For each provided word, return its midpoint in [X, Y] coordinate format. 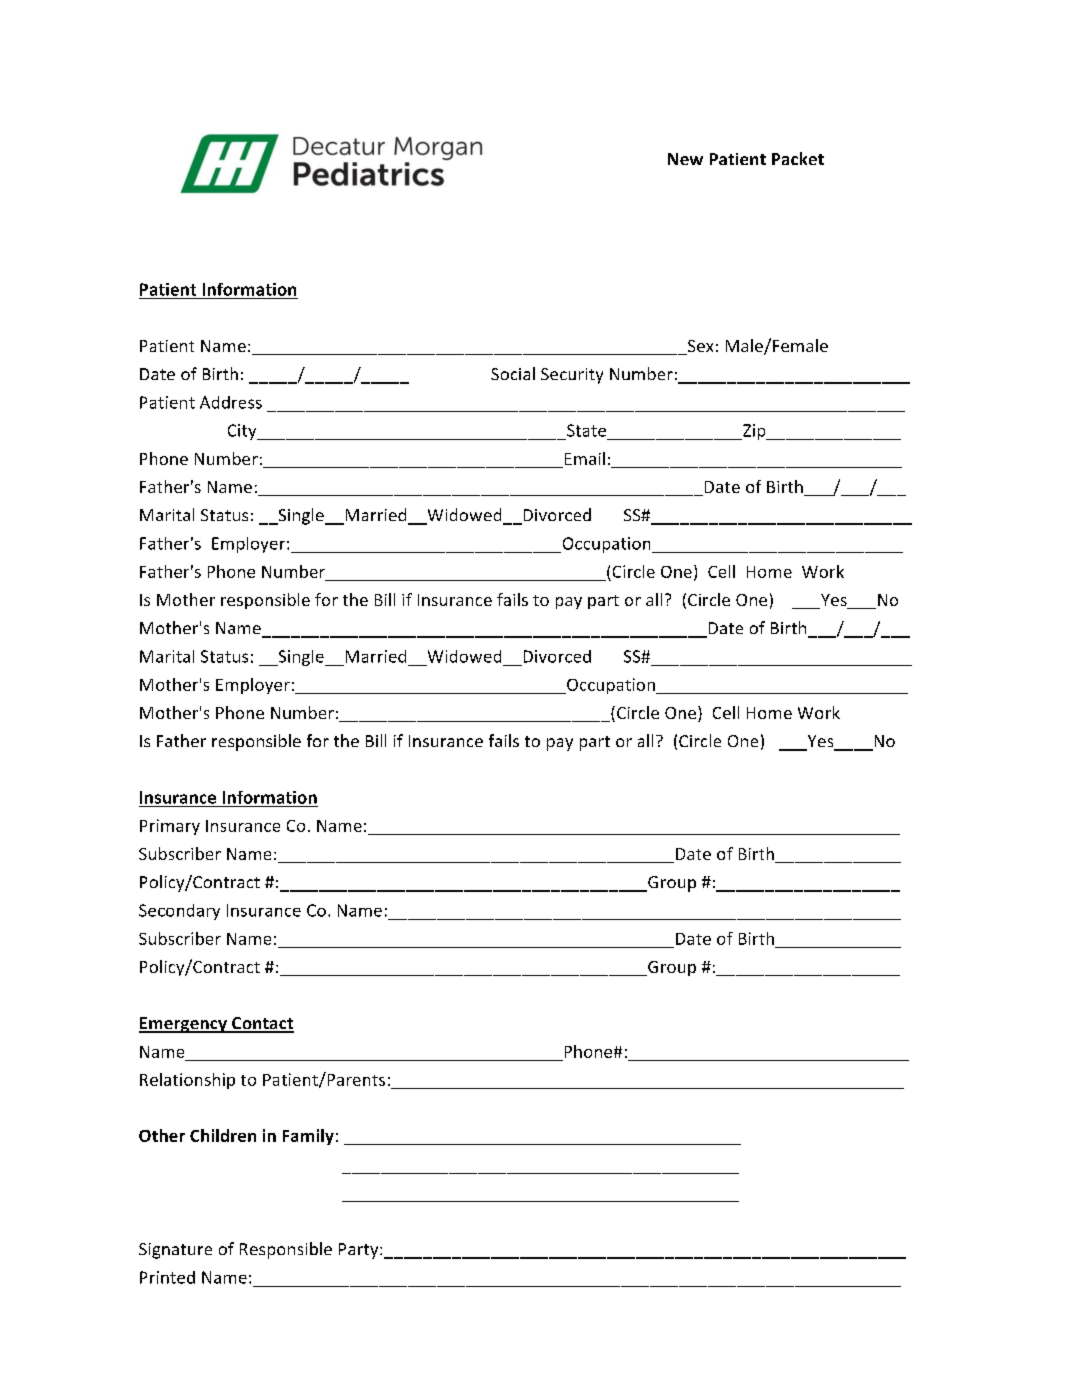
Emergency [184, 1025]
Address [231, 402]
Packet [798, 158]
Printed [167, 1277]
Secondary [179, 912]
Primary [170, 827]
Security [572, 376]
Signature [175, 1251]
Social [513, 373]
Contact [262, 1024]
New [685, 159]
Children [223, 1135]
